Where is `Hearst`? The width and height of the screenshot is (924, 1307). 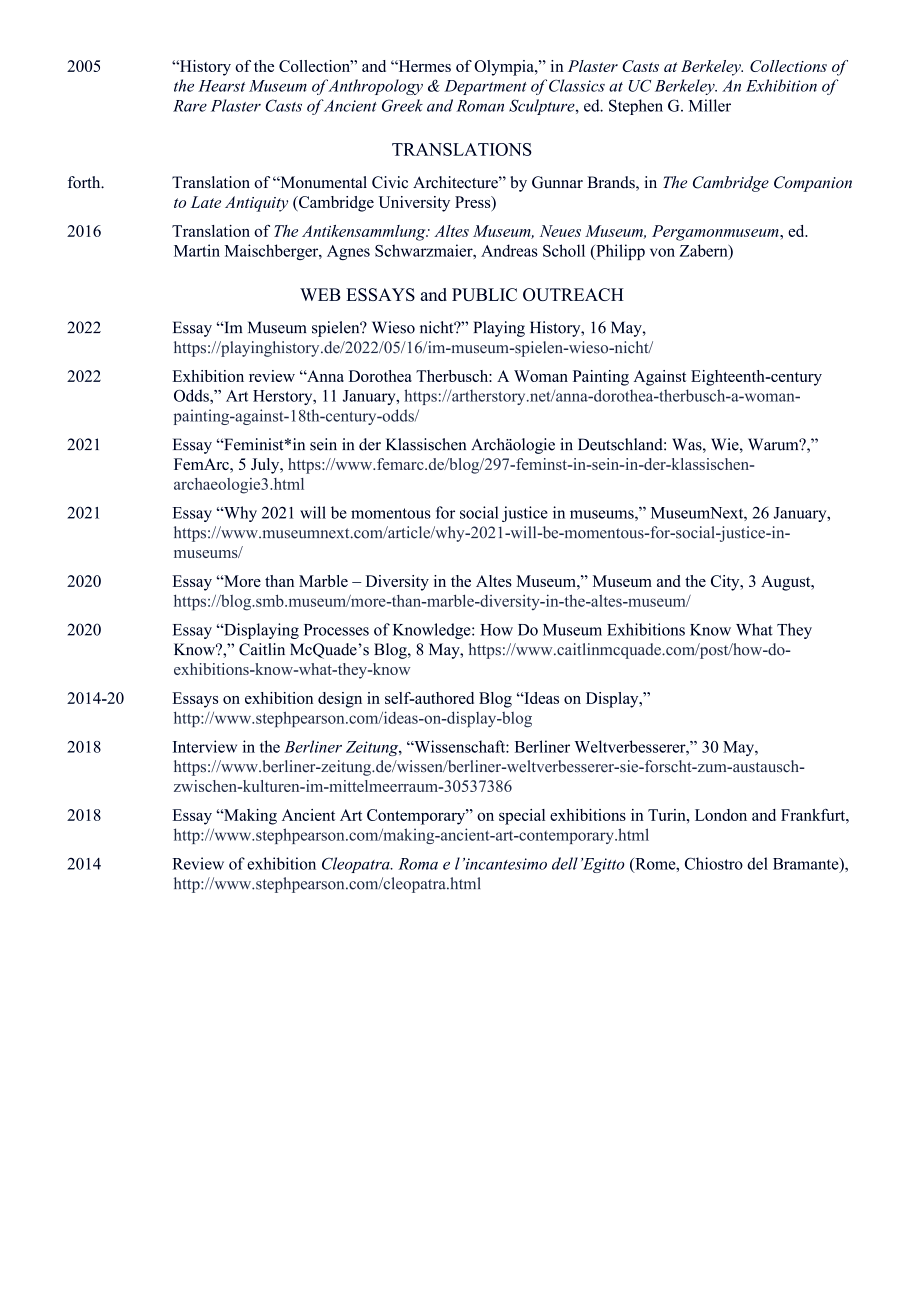
Hearst is located at coordinates (221, 86).
